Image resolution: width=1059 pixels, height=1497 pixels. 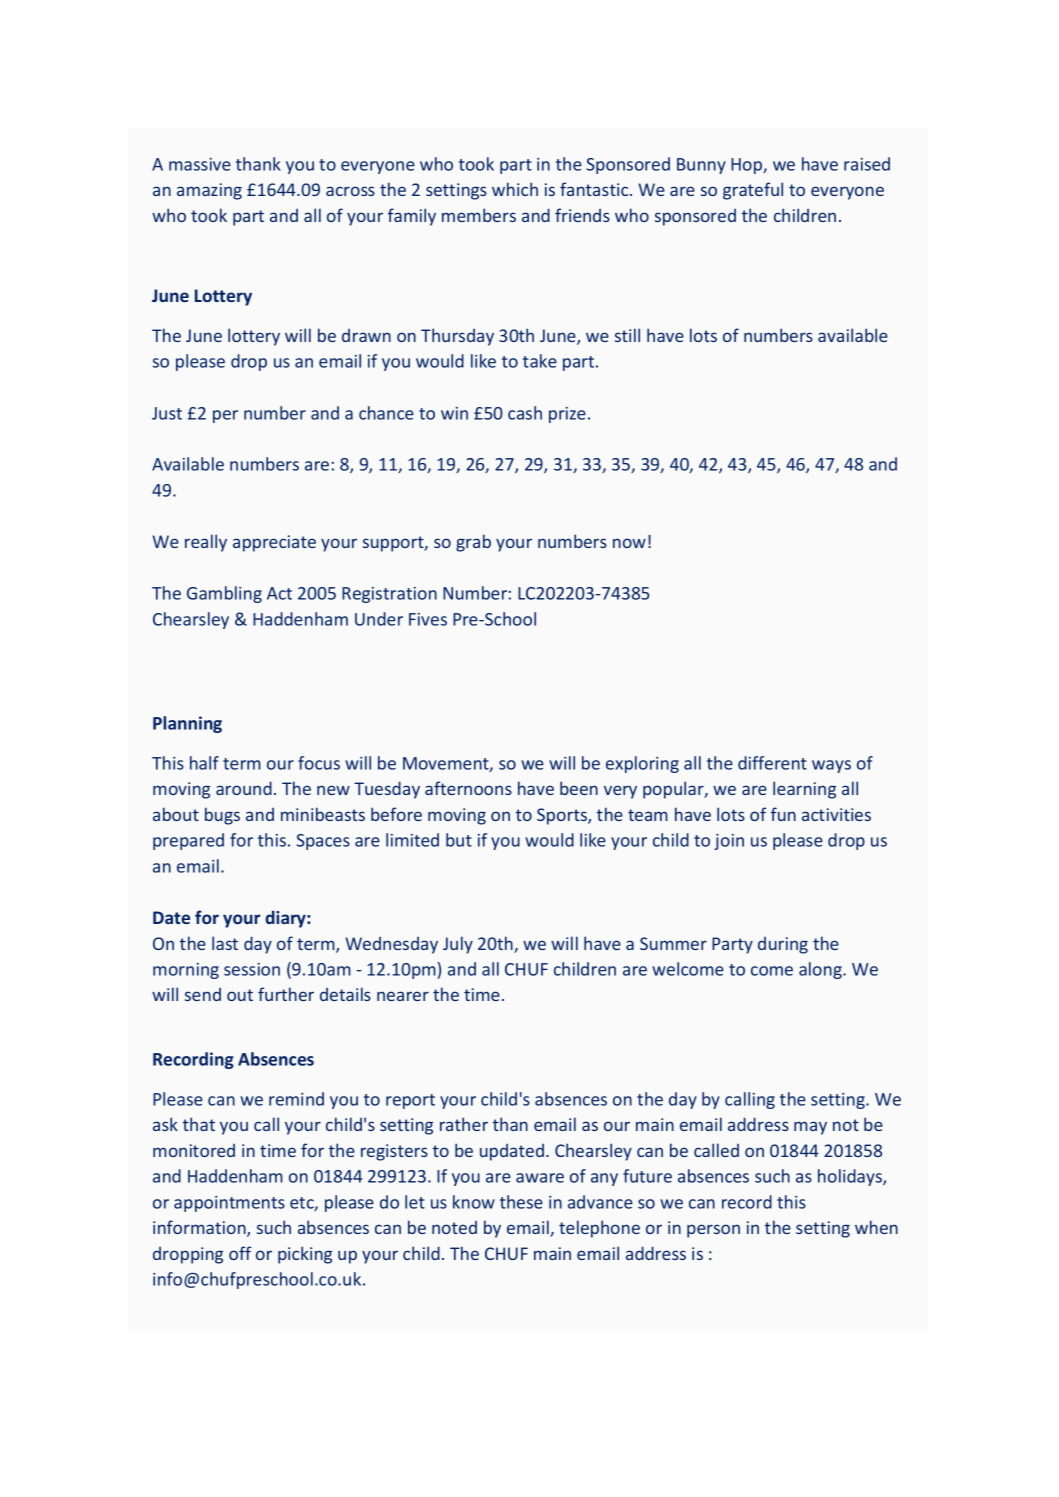 What do you see at coordinates (753, 191) in the screenshot?
I see `grateful` at bounding box center [753, 191].
